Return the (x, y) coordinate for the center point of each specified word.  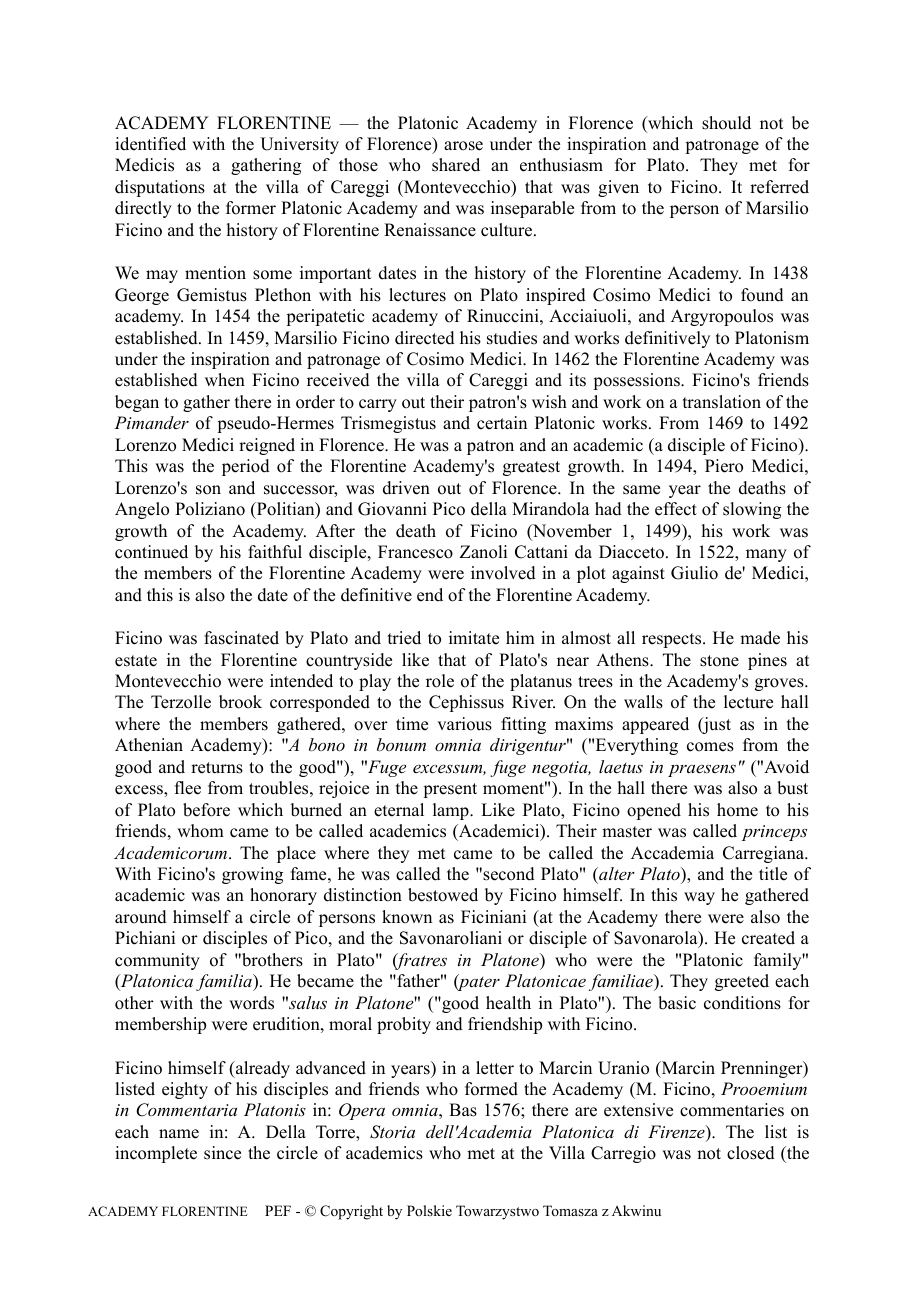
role (440, 681)
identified (150, 144)
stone (719, 661)
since (222, 1153)
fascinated (241, 638)
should (726, 123)
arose (463, 146)
